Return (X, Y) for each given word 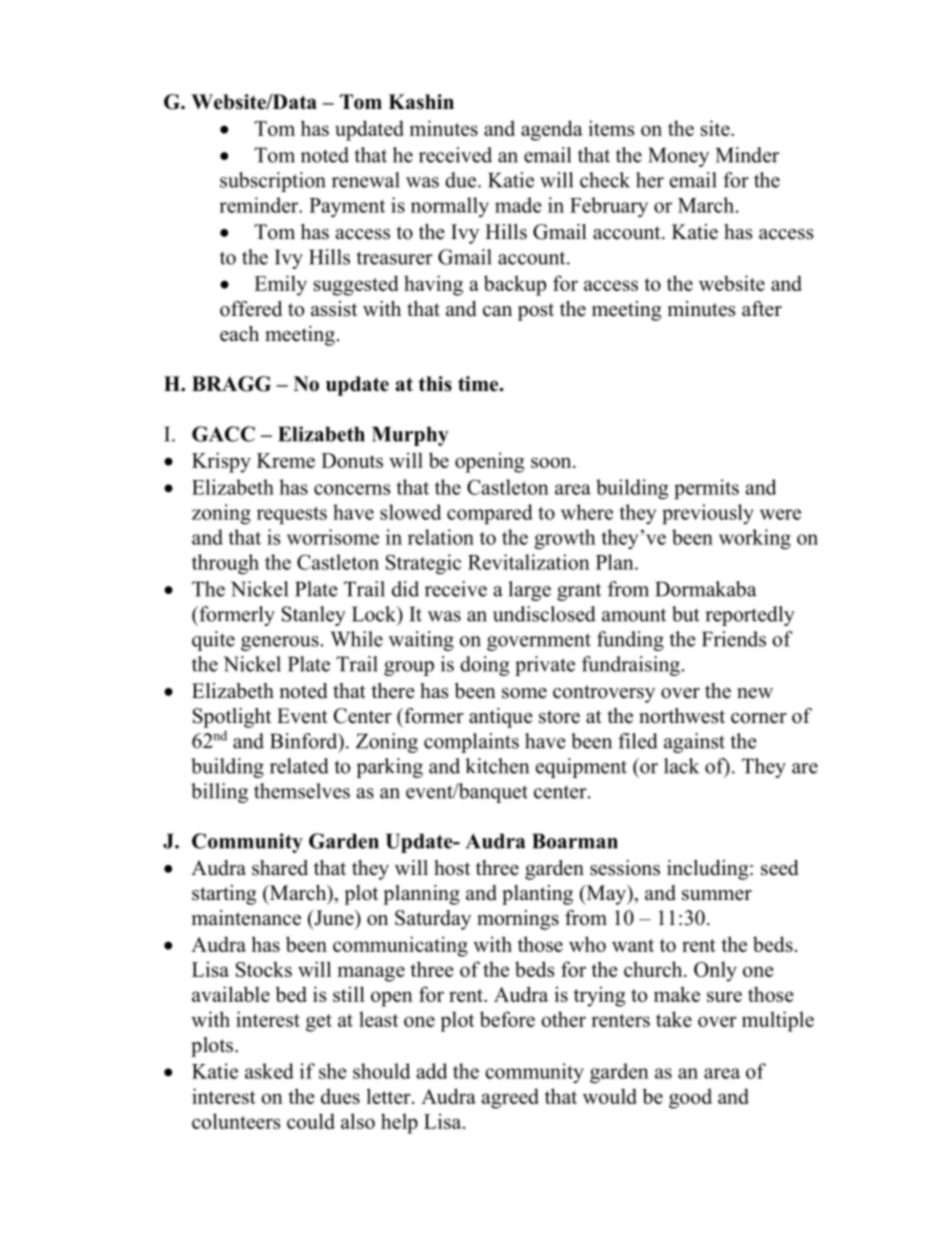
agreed (510, 1098)
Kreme (286, 460)
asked (269, 1071)
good (690, 1098)
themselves (302, 791)
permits (706, 489)
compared (490, 514)
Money (678, 157)
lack (681, 766)
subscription (273, 182)
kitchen (497, 766)
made (518, 205)
